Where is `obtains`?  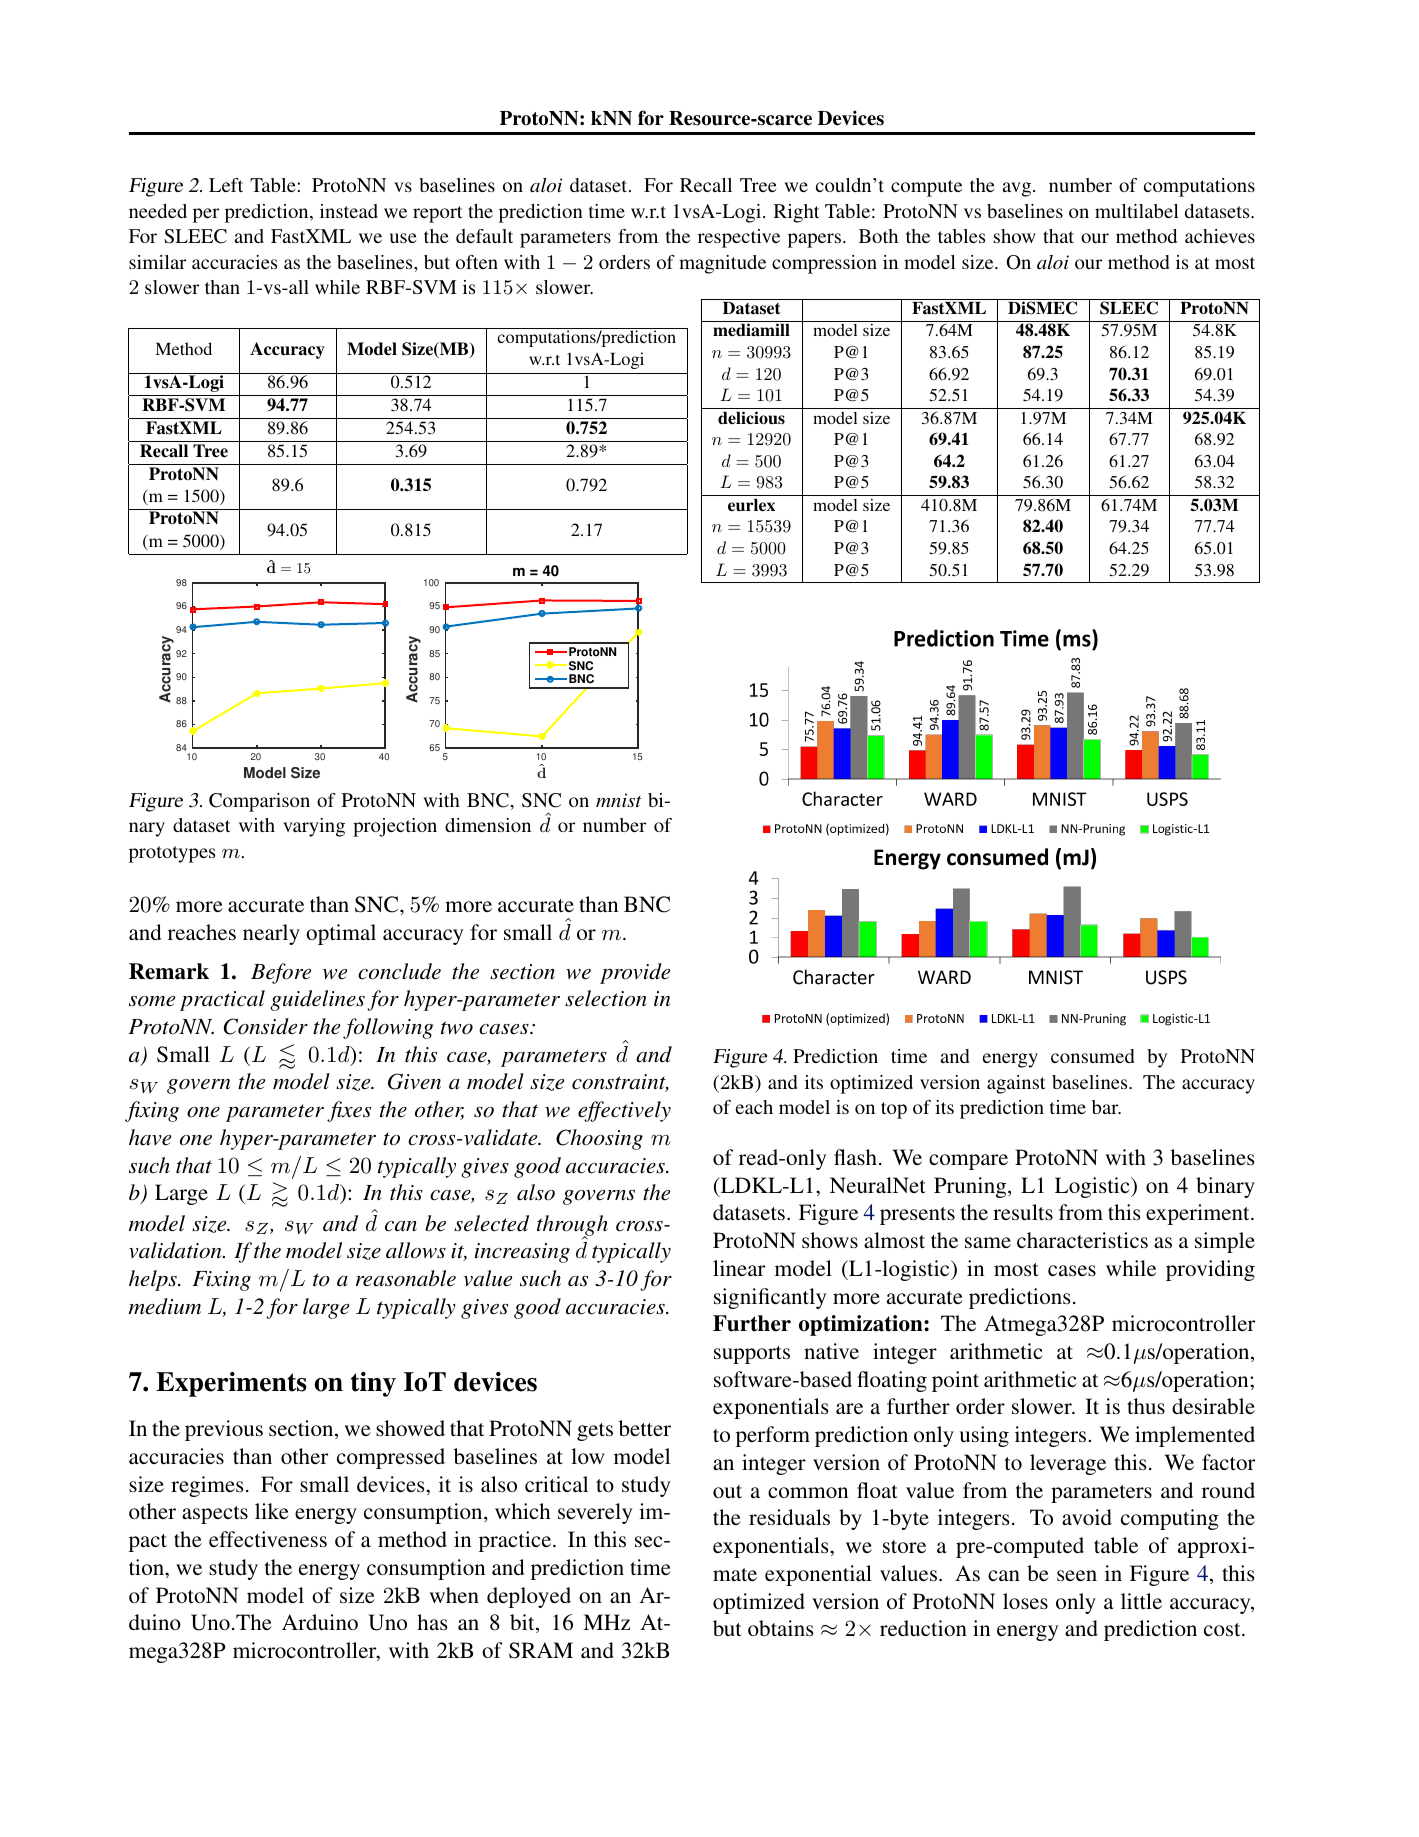 obtains is located at coordinates (781, 1628).
